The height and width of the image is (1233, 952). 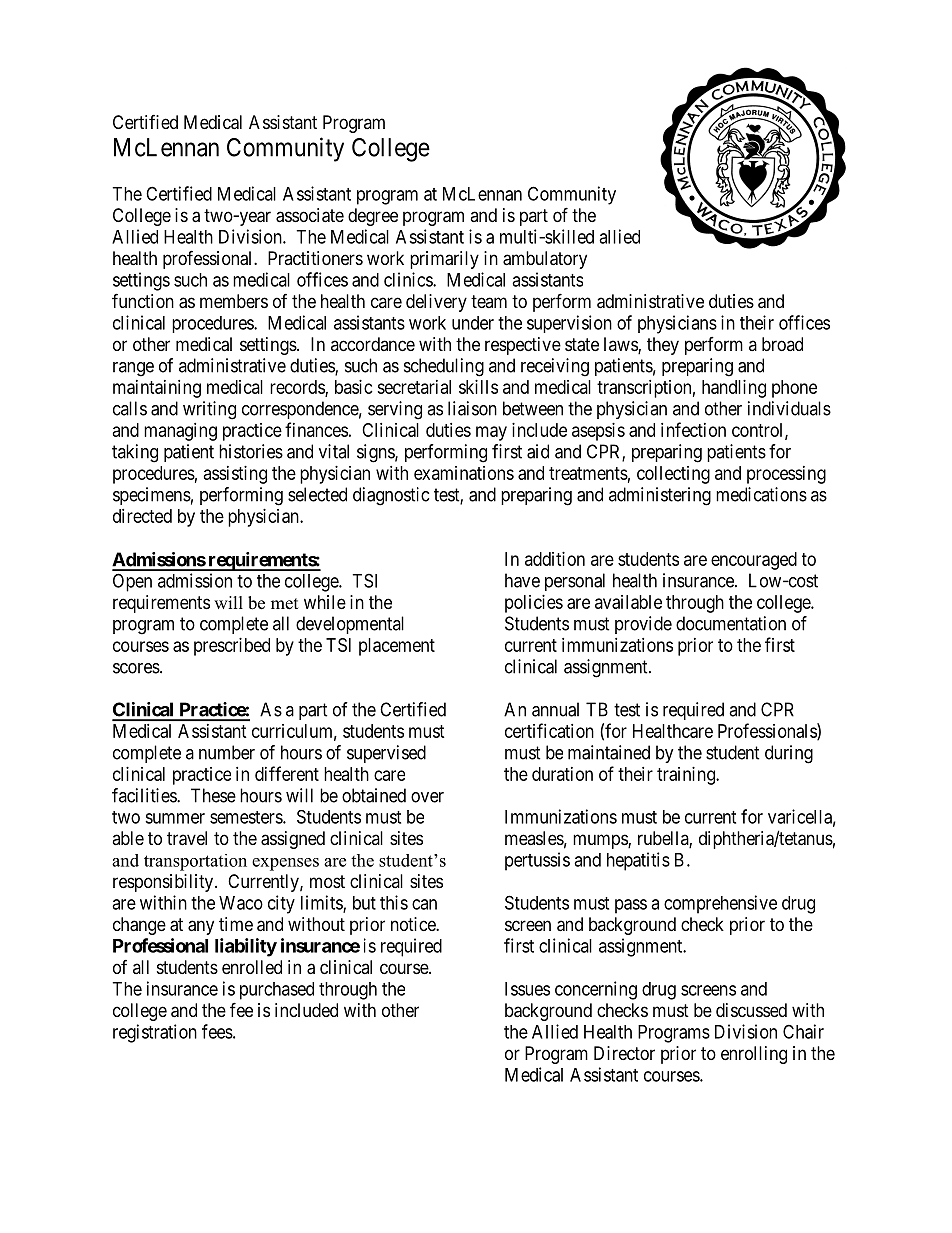 I want to click on discussed, so click(x=751, y=1010).
